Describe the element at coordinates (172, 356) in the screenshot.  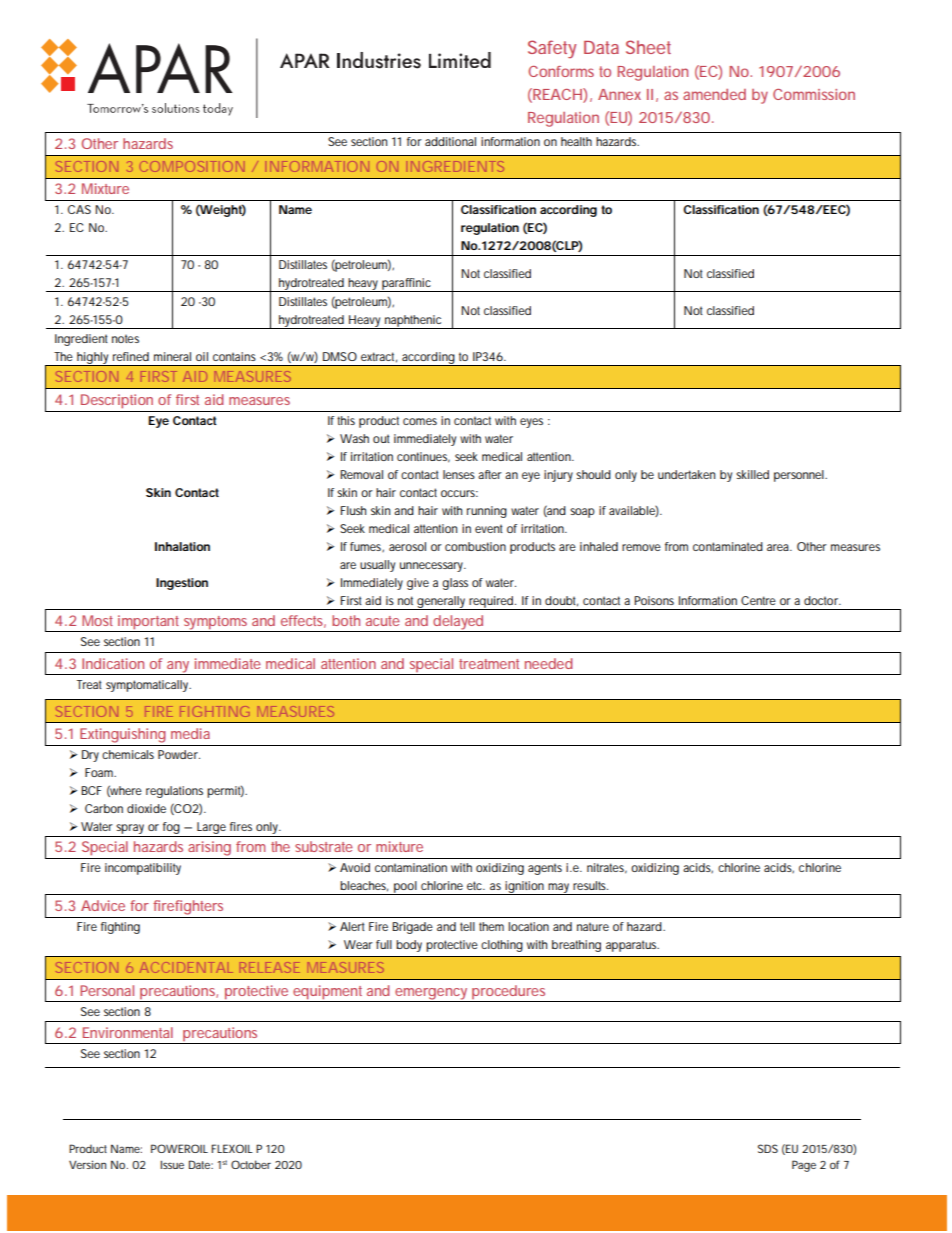
I see `mineral` at that location.
